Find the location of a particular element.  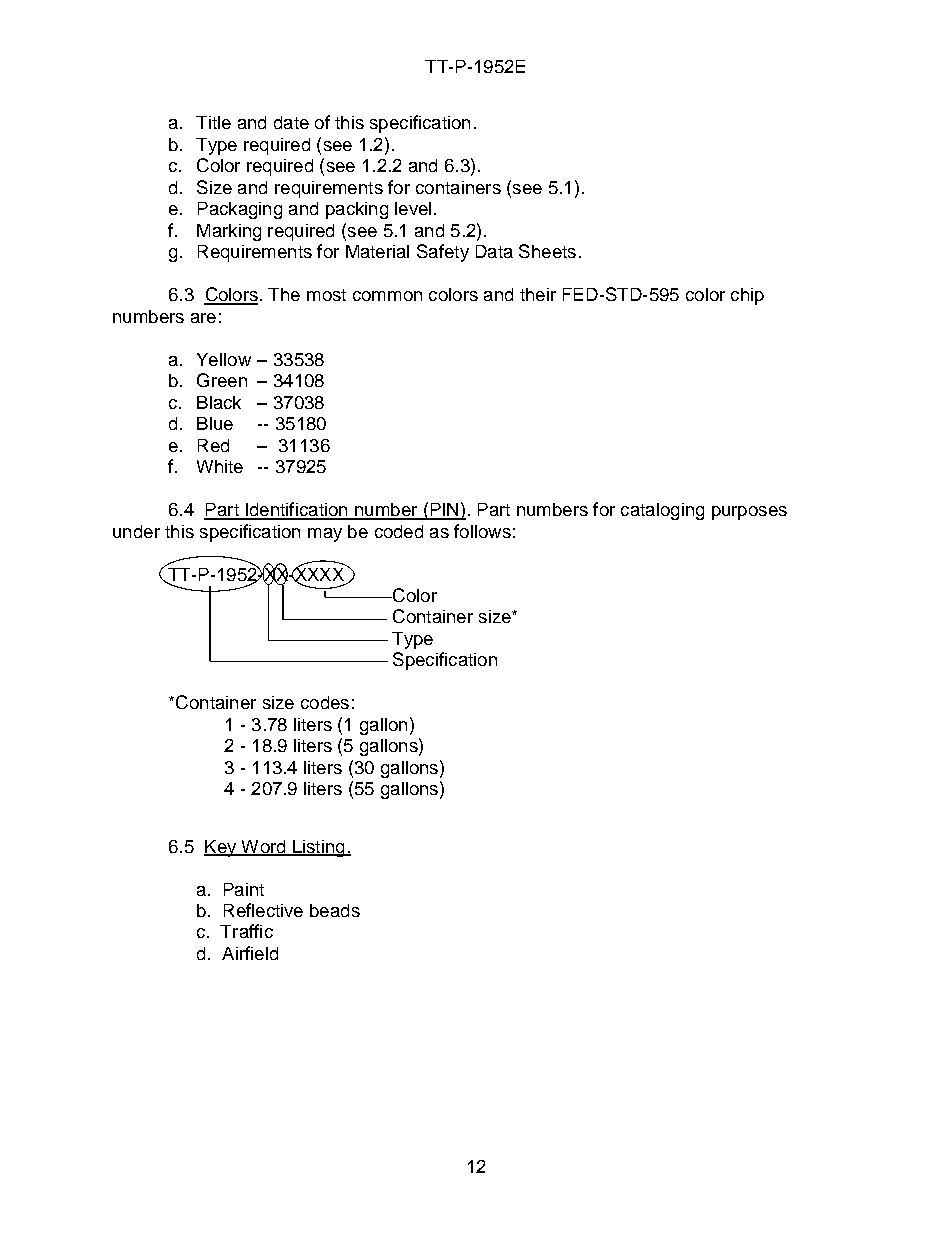

Listing is located at coordinates (318, 848).
